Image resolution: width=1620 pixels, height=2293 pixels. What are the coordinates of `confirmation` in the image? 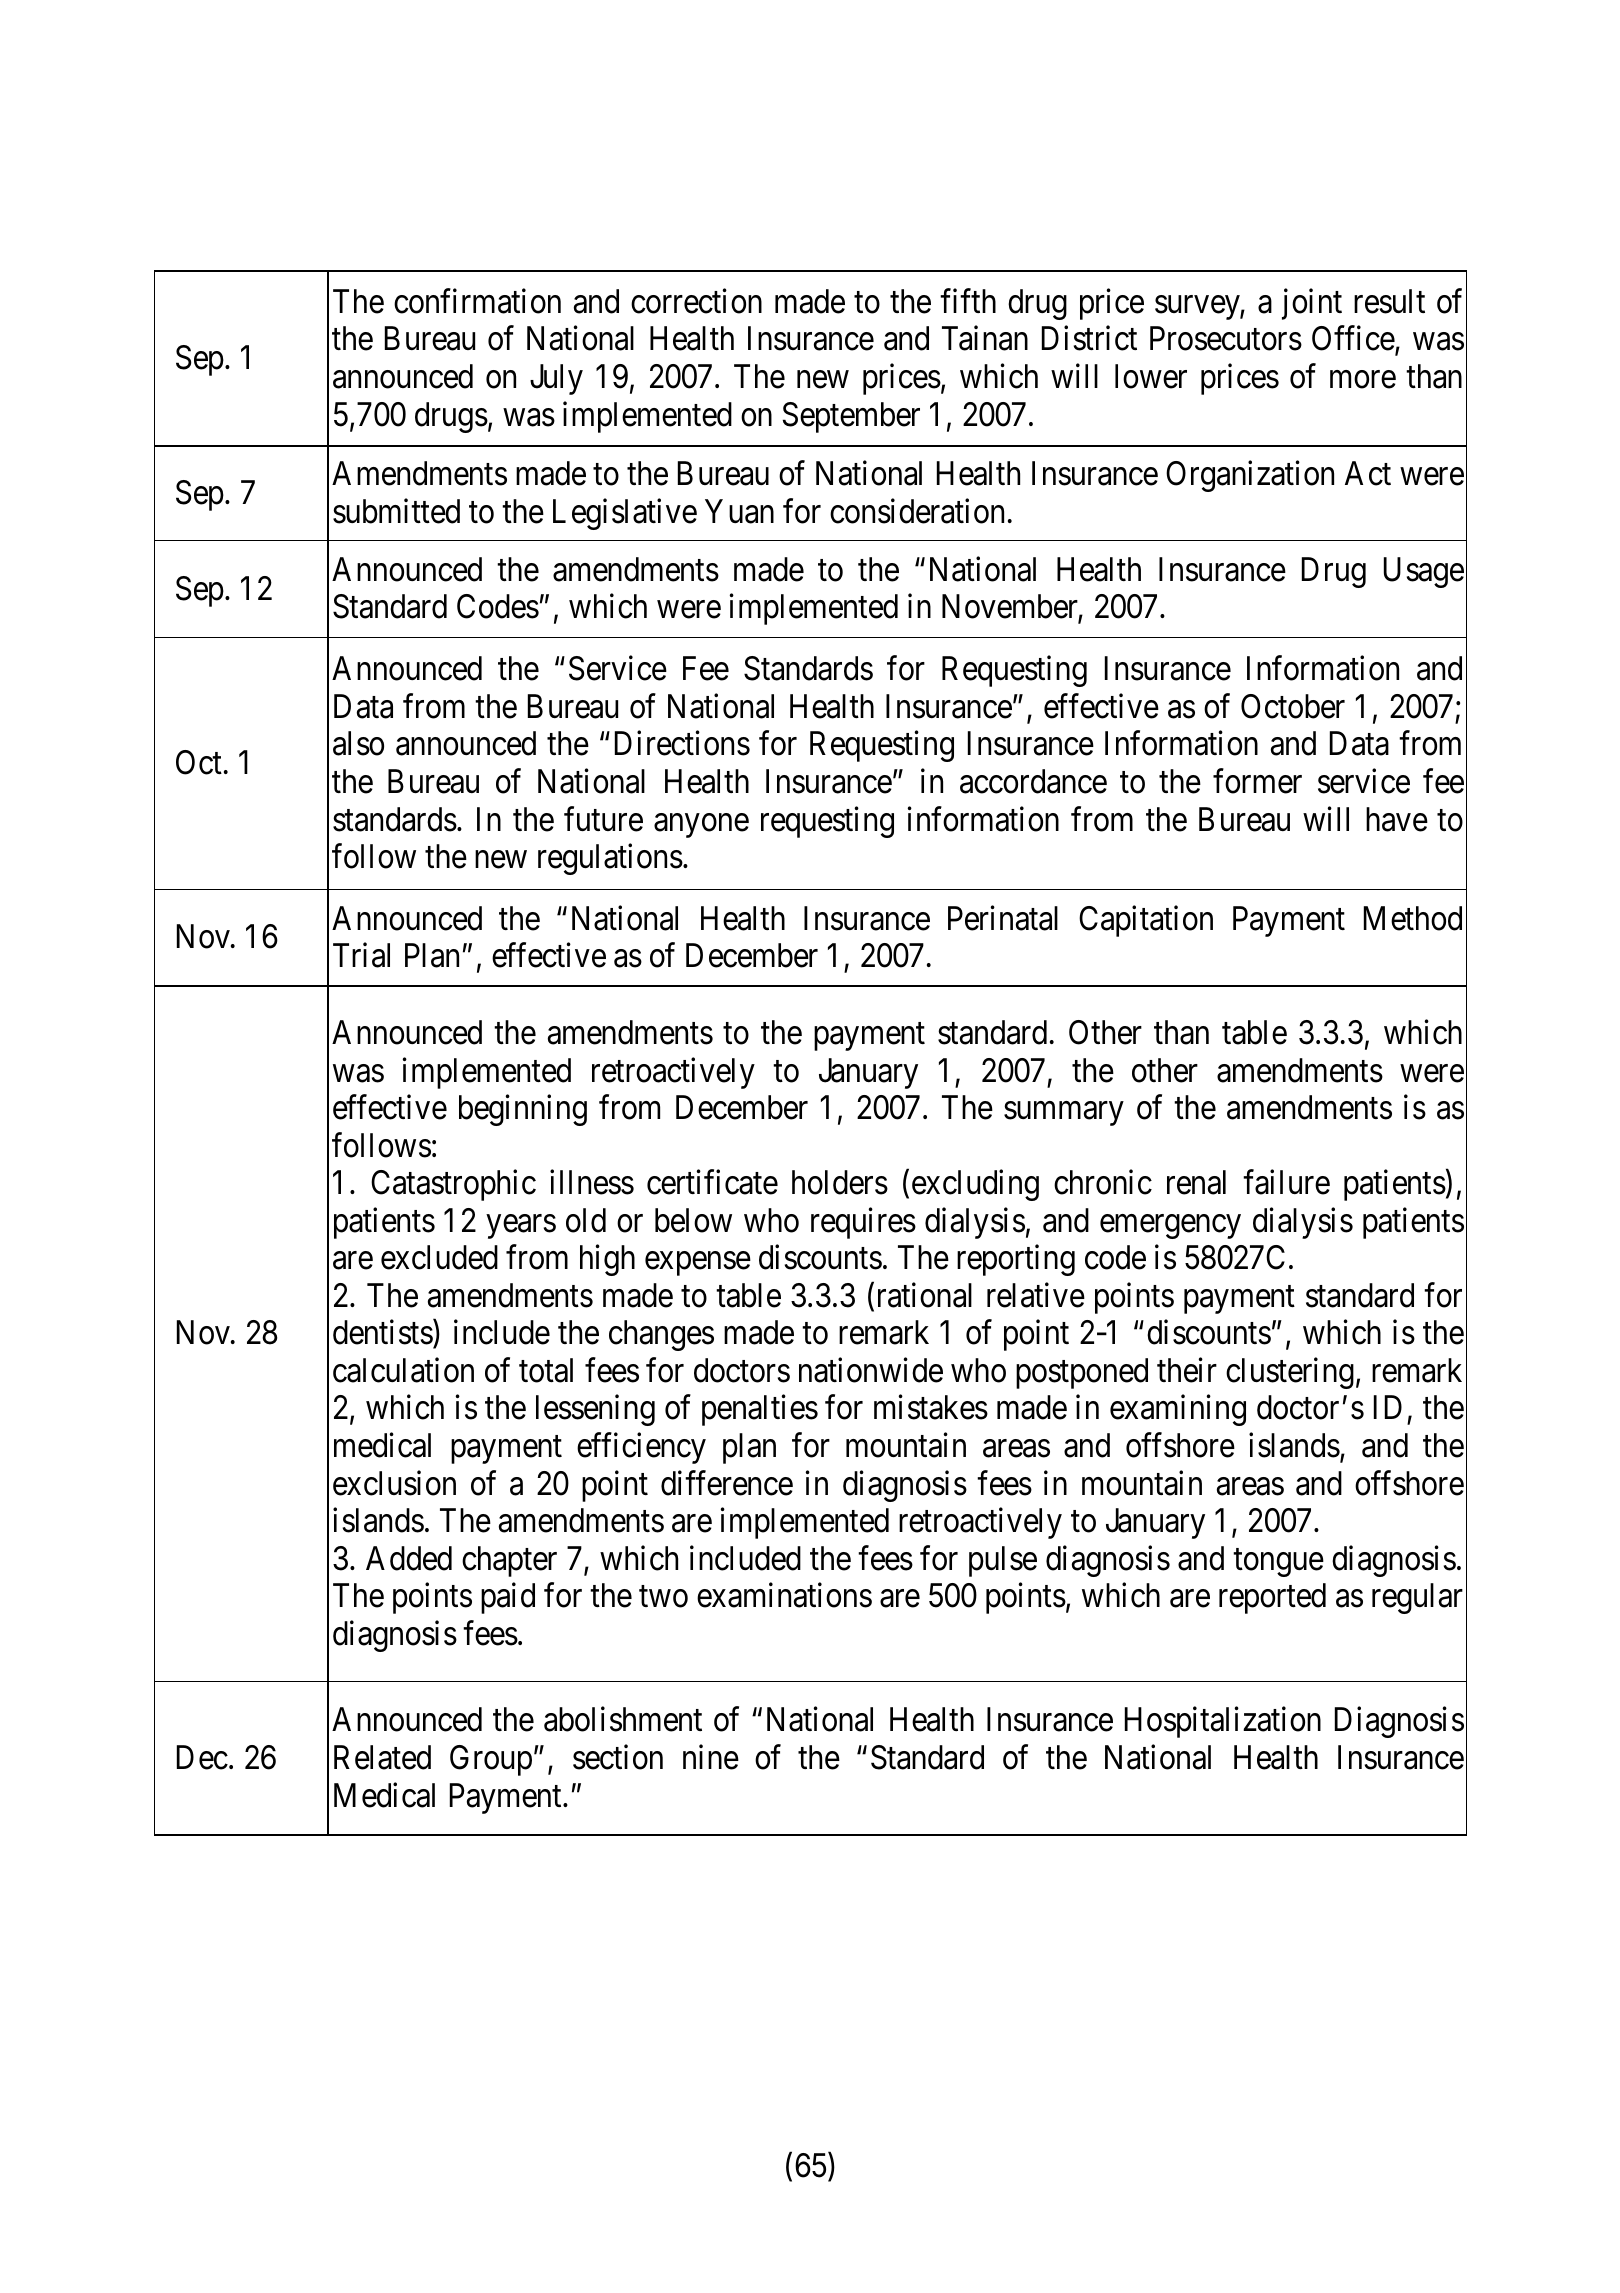 It's located at (477, 301).
